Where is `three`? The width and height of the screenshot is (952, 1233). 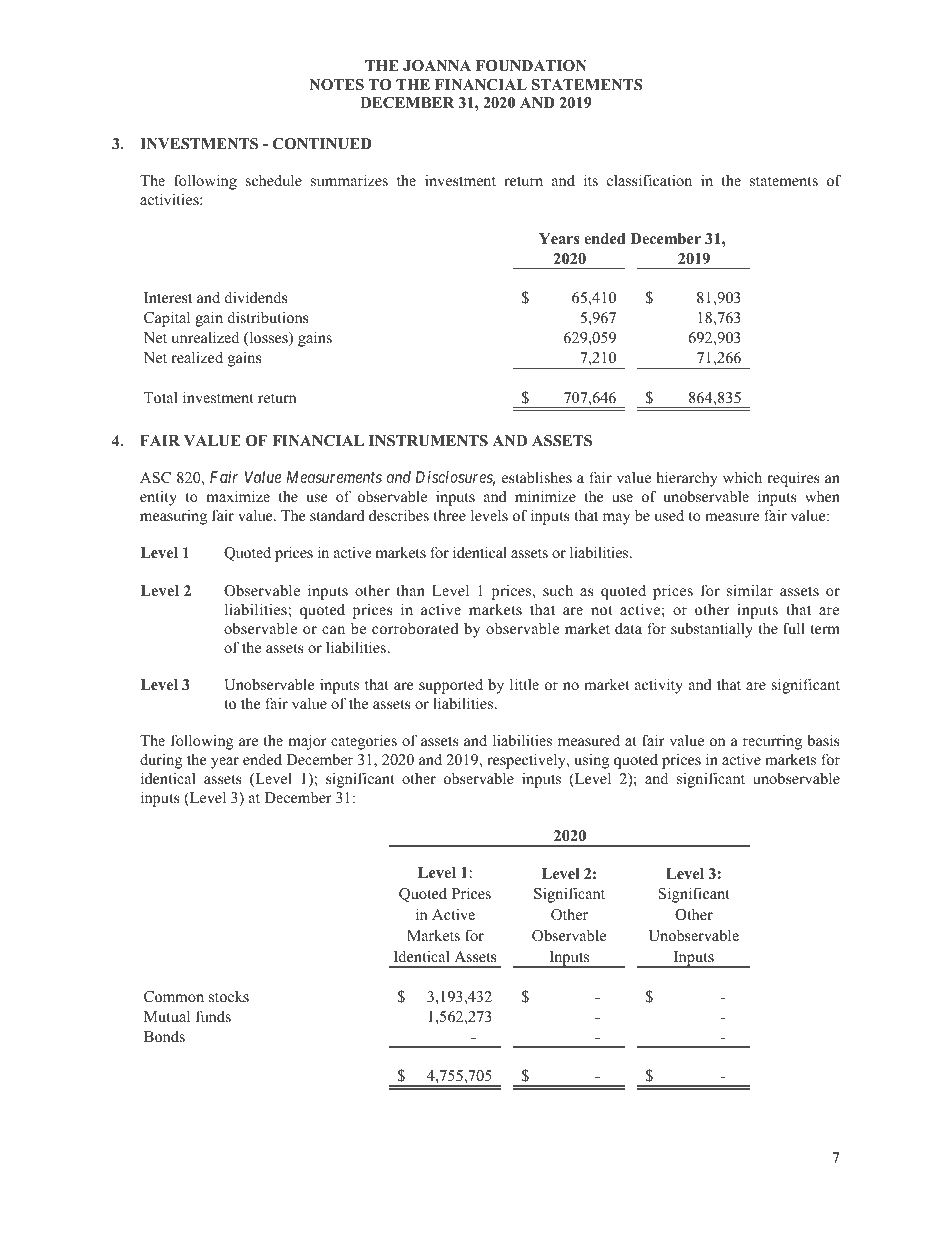
three is located at coordinates (450, 515).
